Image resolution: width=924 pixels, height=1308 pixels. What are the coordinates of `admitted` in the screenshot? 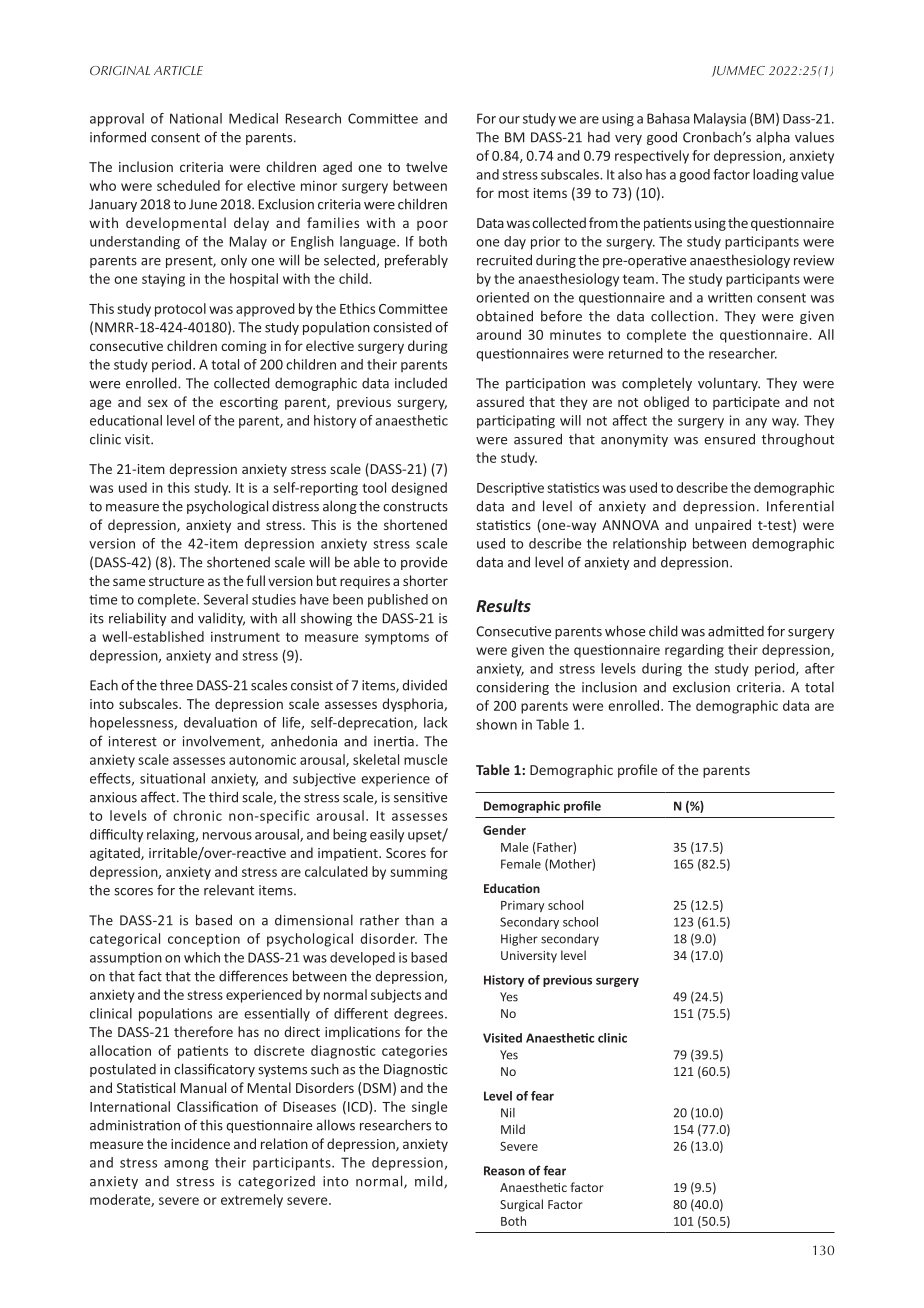 It's located at (736, 631).
